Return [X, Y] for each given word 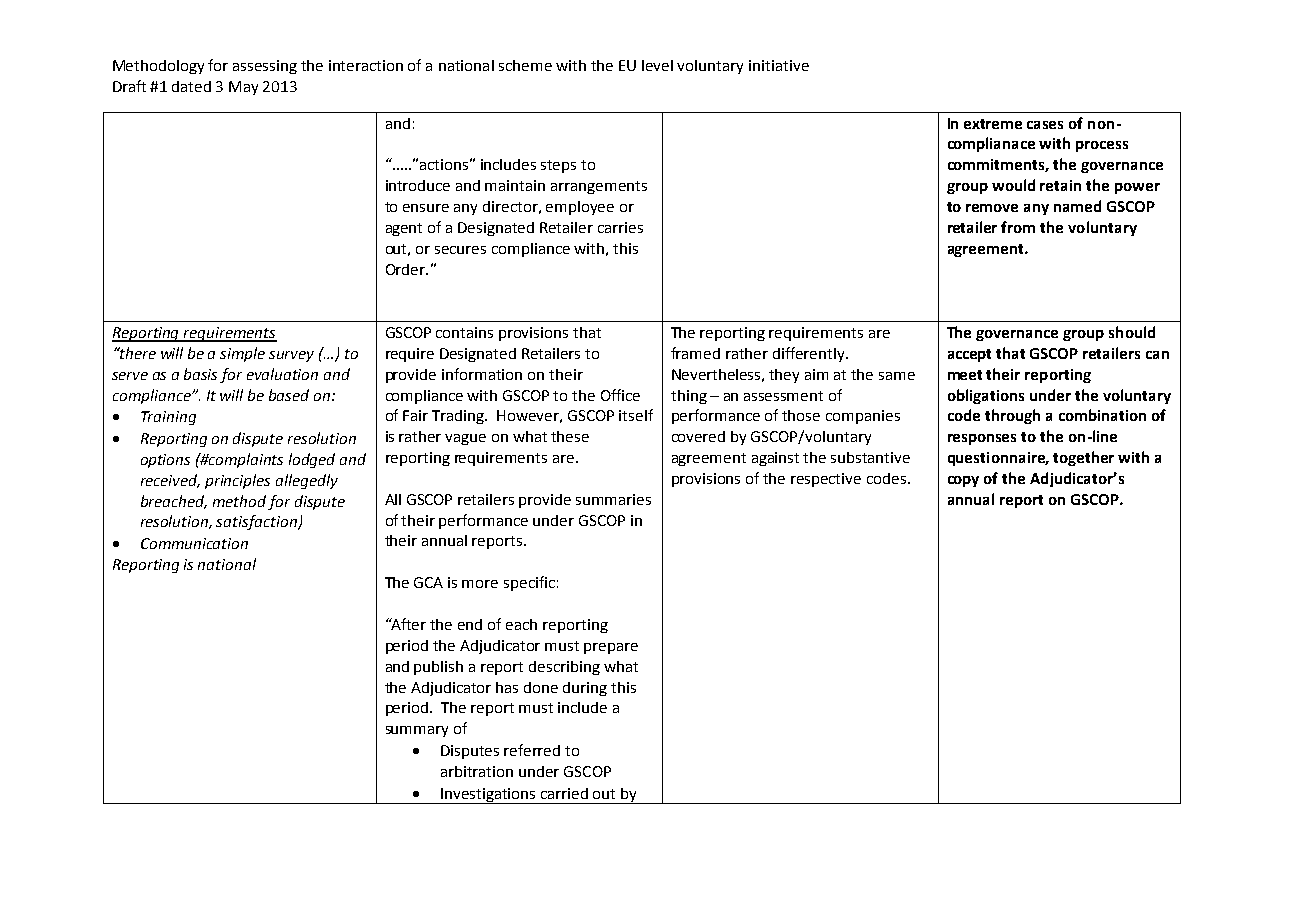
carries [620, 227]
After [407, 624]
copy [963, 481]
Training [168, 418]
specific [529, 583]
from [1018, 227]
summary [417, 731]
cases [1045, 125]
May [243, 88]
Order [406, 269]
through [1012, 416]
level [657, 65]
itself [636, 415]
